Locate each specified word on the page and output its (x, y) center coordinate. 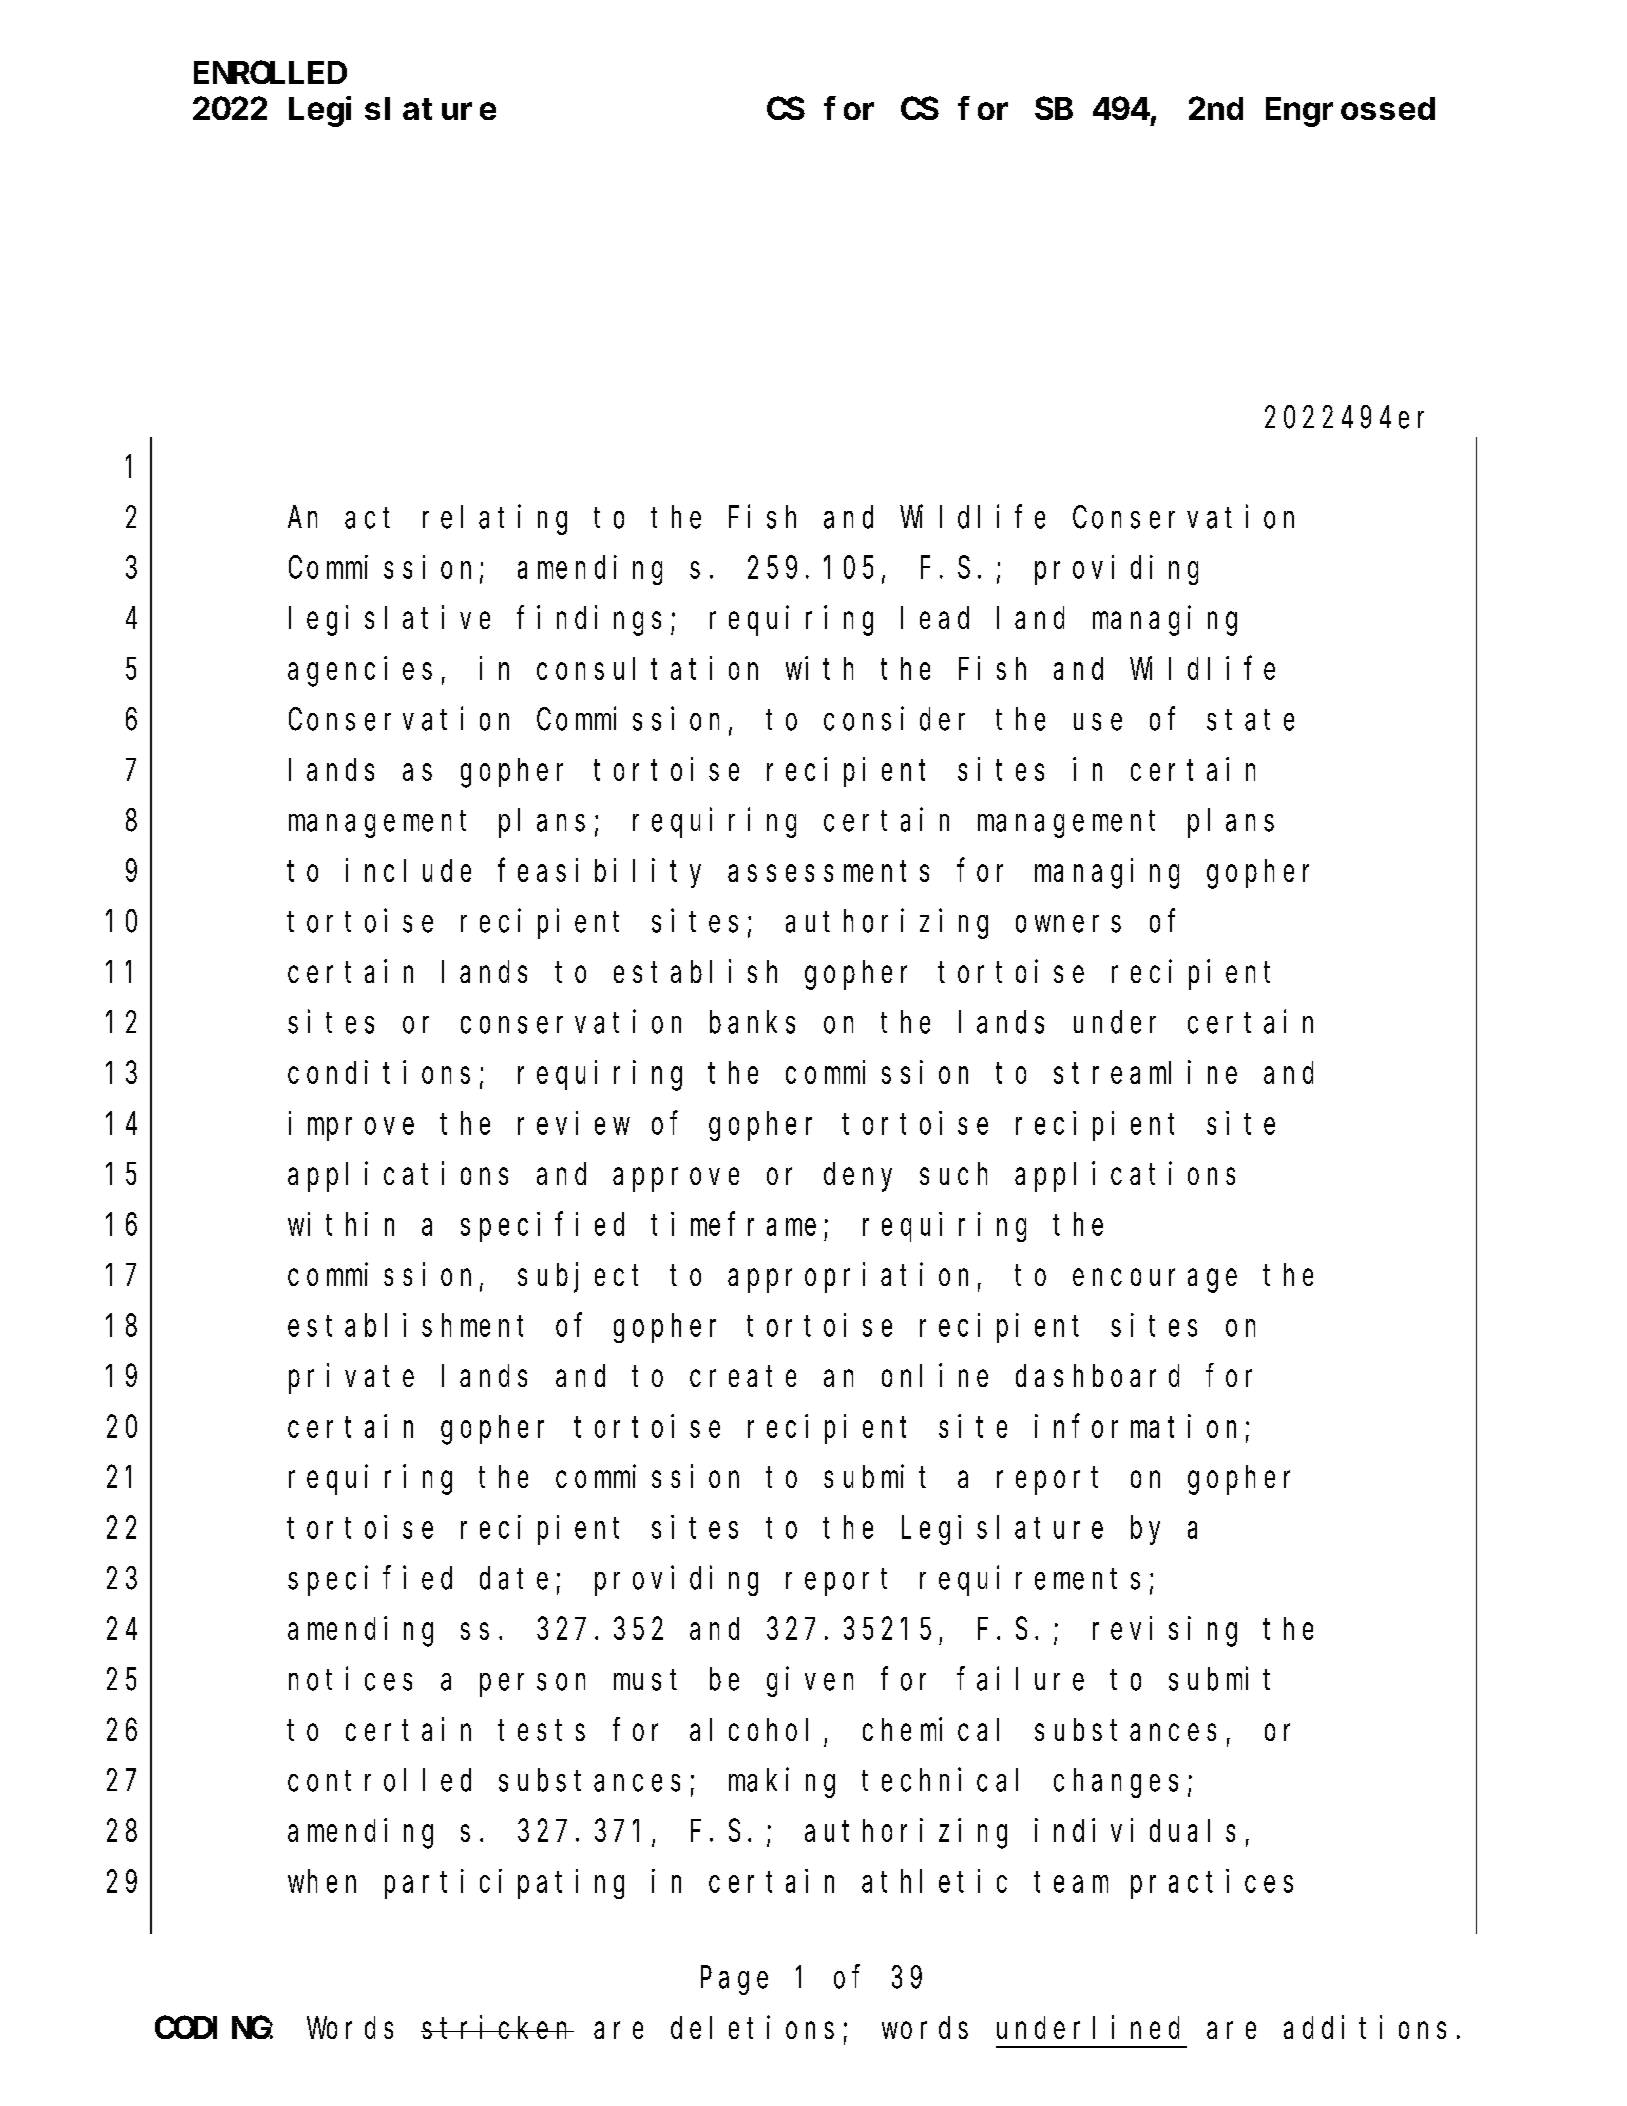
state (1250, 720)
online (935, 1375)
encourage (1155, 1281)
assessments (828, 871)
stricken (497, 2027)
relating (495, 520)
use (1098, 722)
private (351, 1379)
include (408, 870)
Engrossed (1350, 112)
